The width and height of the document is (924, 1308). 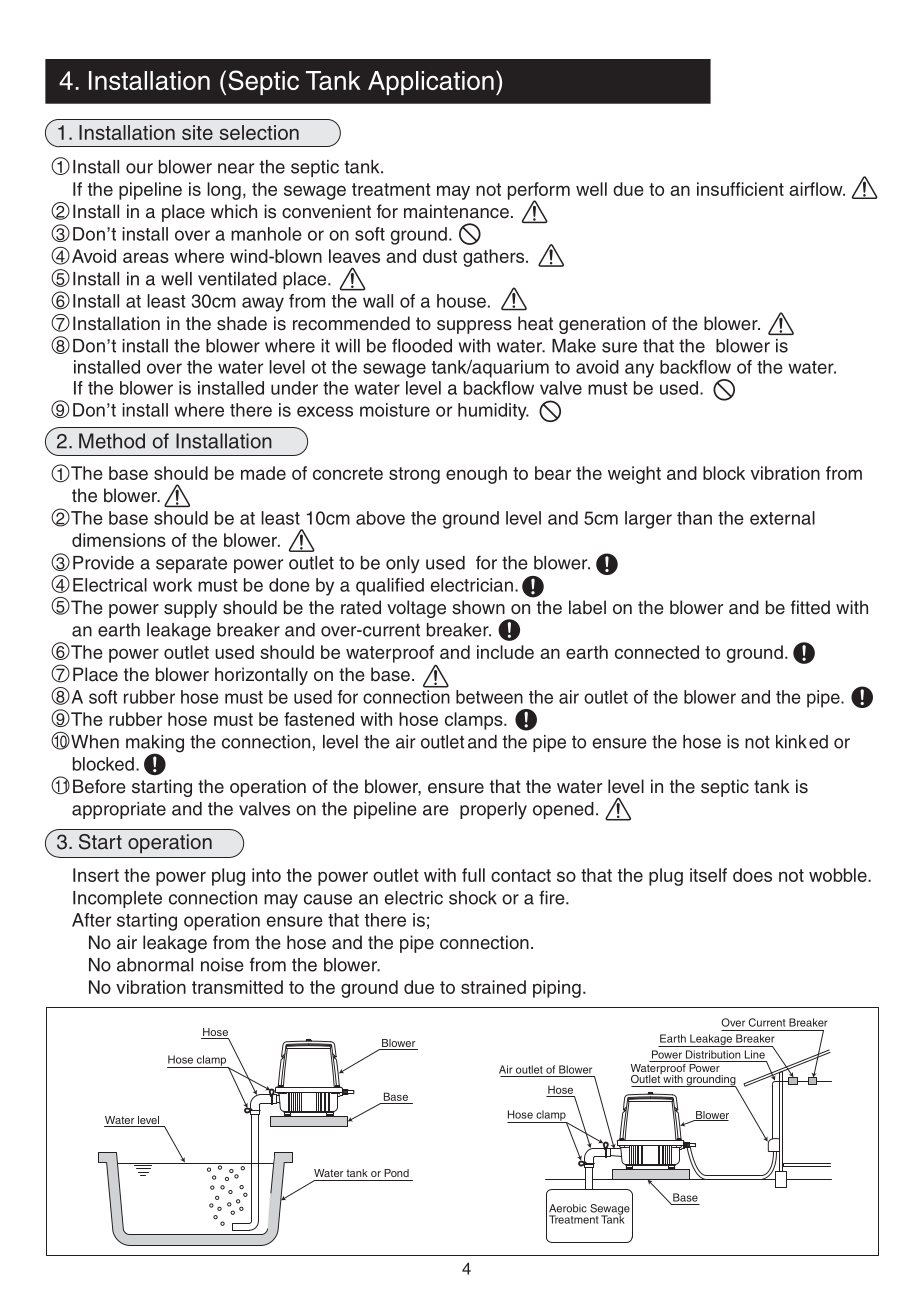 What do you see at coordinates (396, 1173) in the document?
I see `Pond` at bounding box center [396, 1173].
